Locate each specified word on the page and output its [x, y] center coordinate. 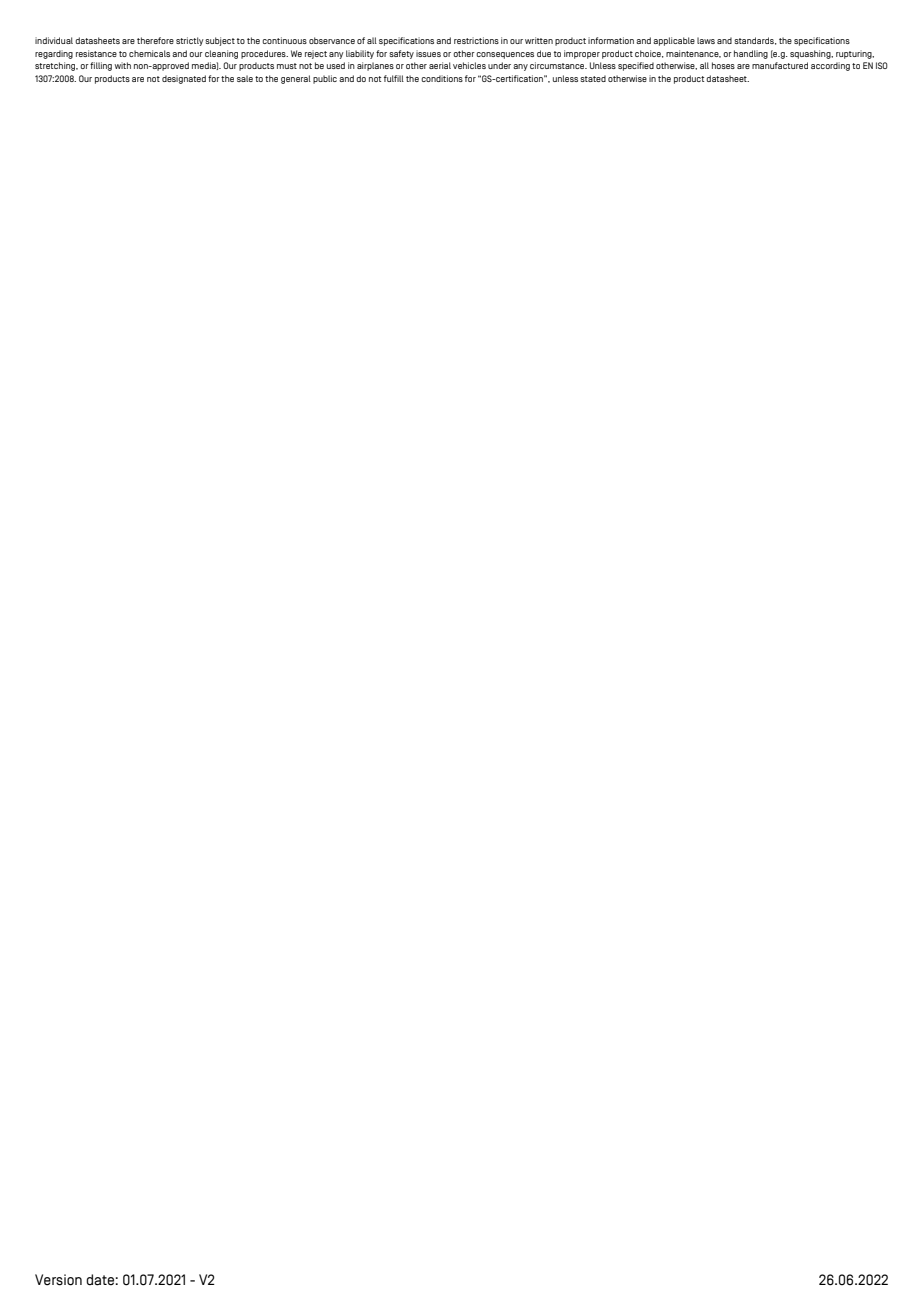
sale [245, 78]
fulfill [394, 78]
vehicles [469, 65]
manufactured [780, 65]
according [830, 66]
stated [593, 78]
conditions [442, 78]
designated [184, 79]
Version [58, 1280]
